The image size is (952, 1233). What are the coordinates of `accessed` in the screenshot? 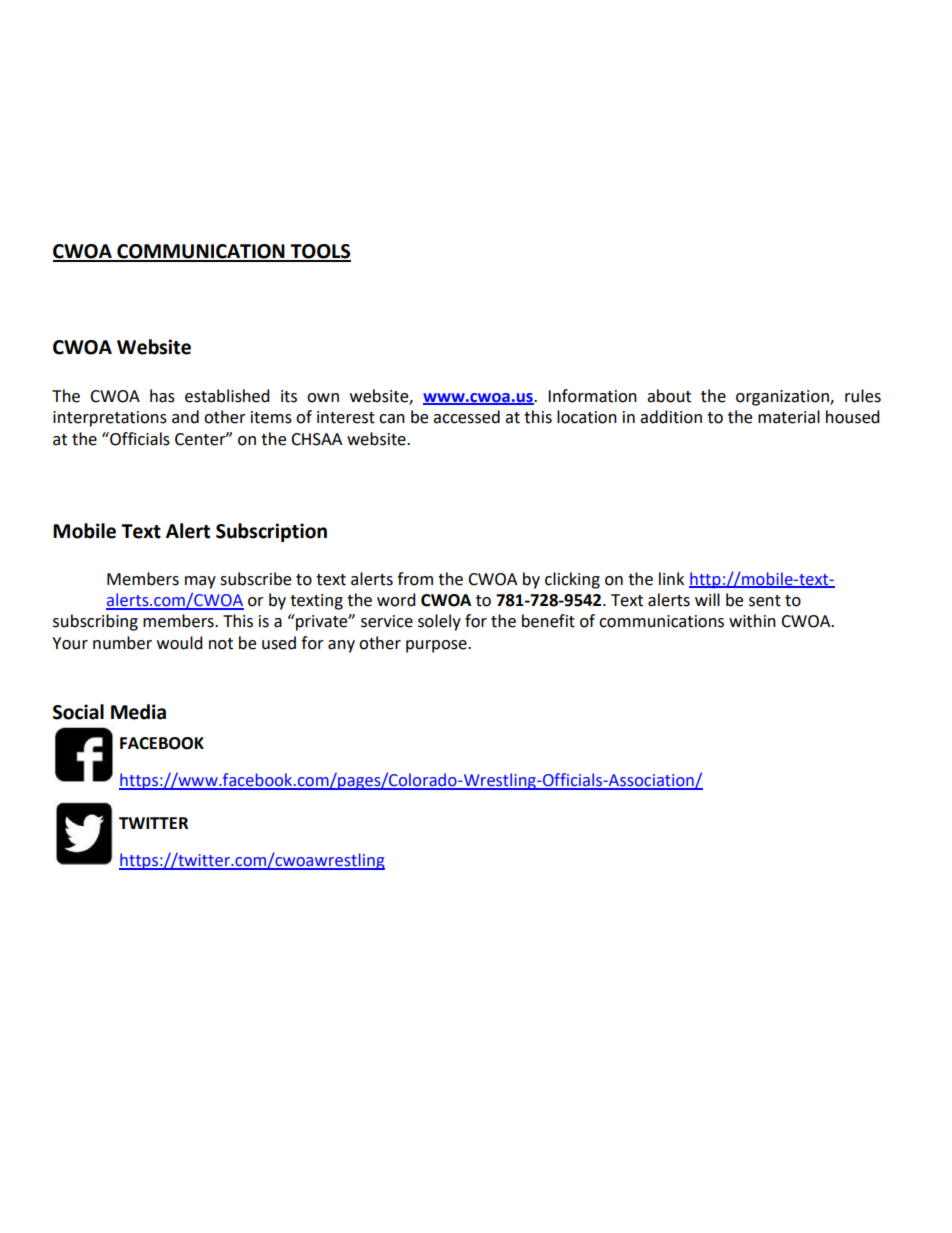 It's located at (466, 417).
